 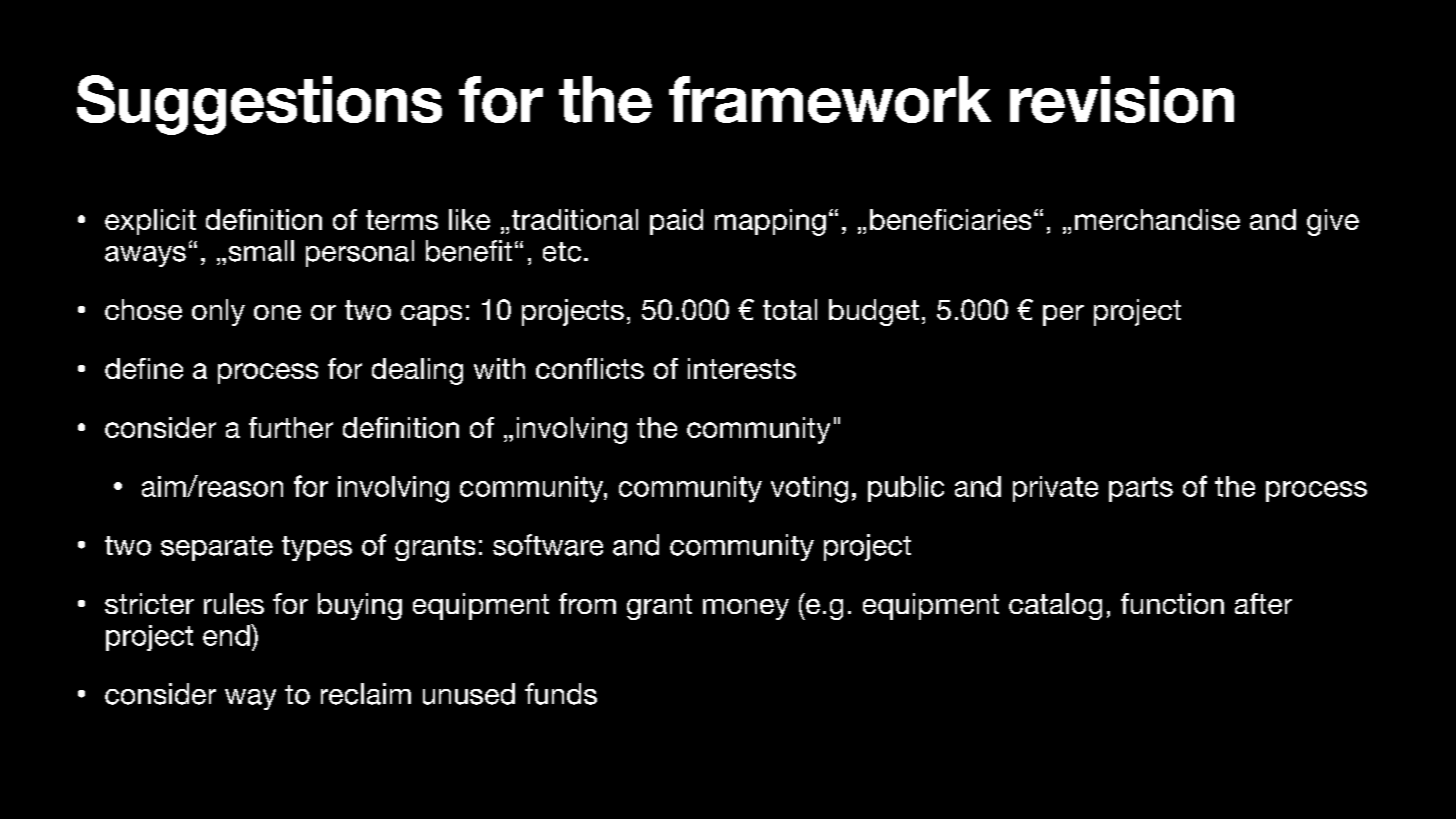 What do you see at coordinates (1122, 99) in the screenshot?
I see `revision` at bounding box center [1122, 99].
